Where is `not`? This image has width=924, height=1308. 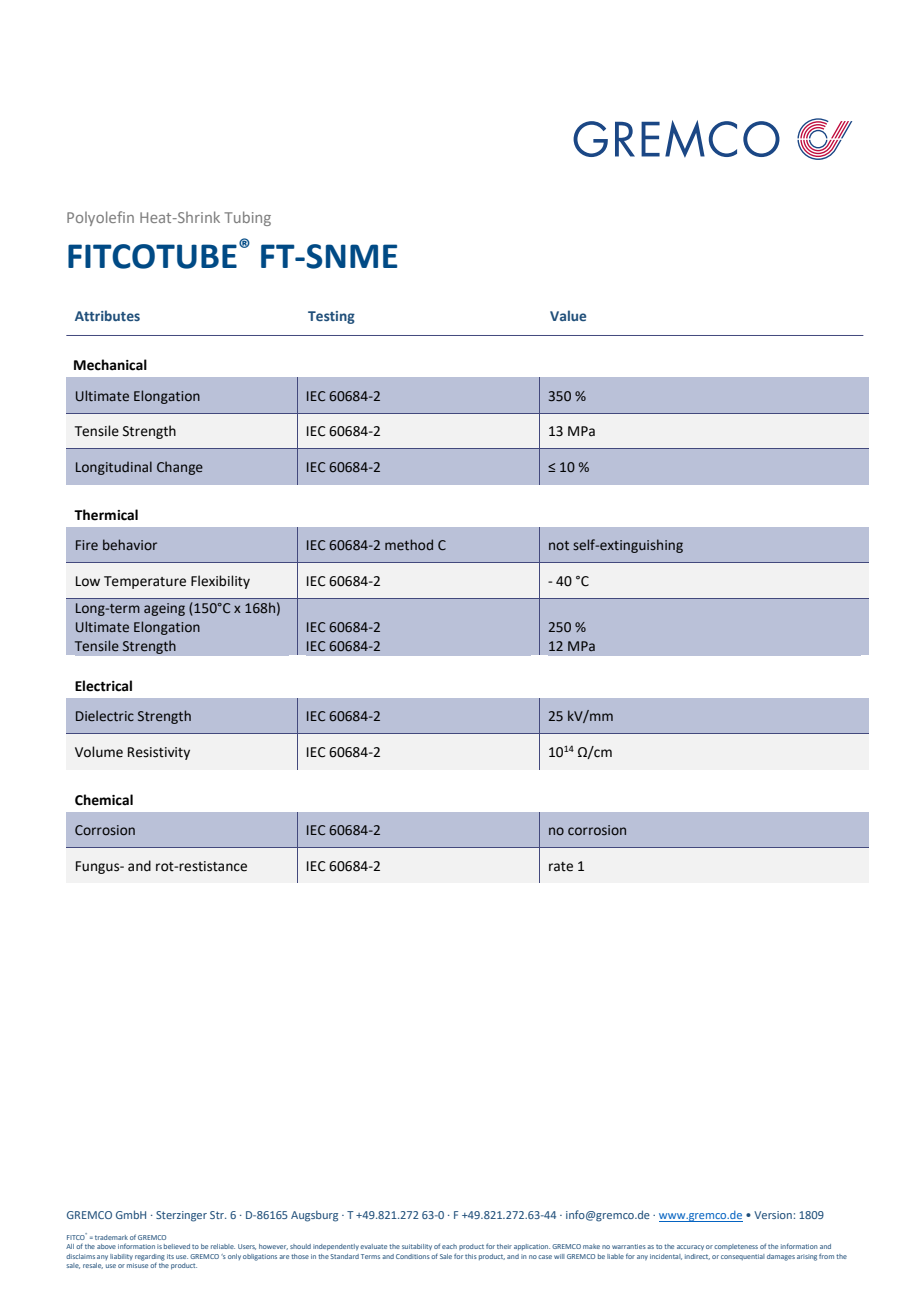
not is located at coordinates (559, 545).
